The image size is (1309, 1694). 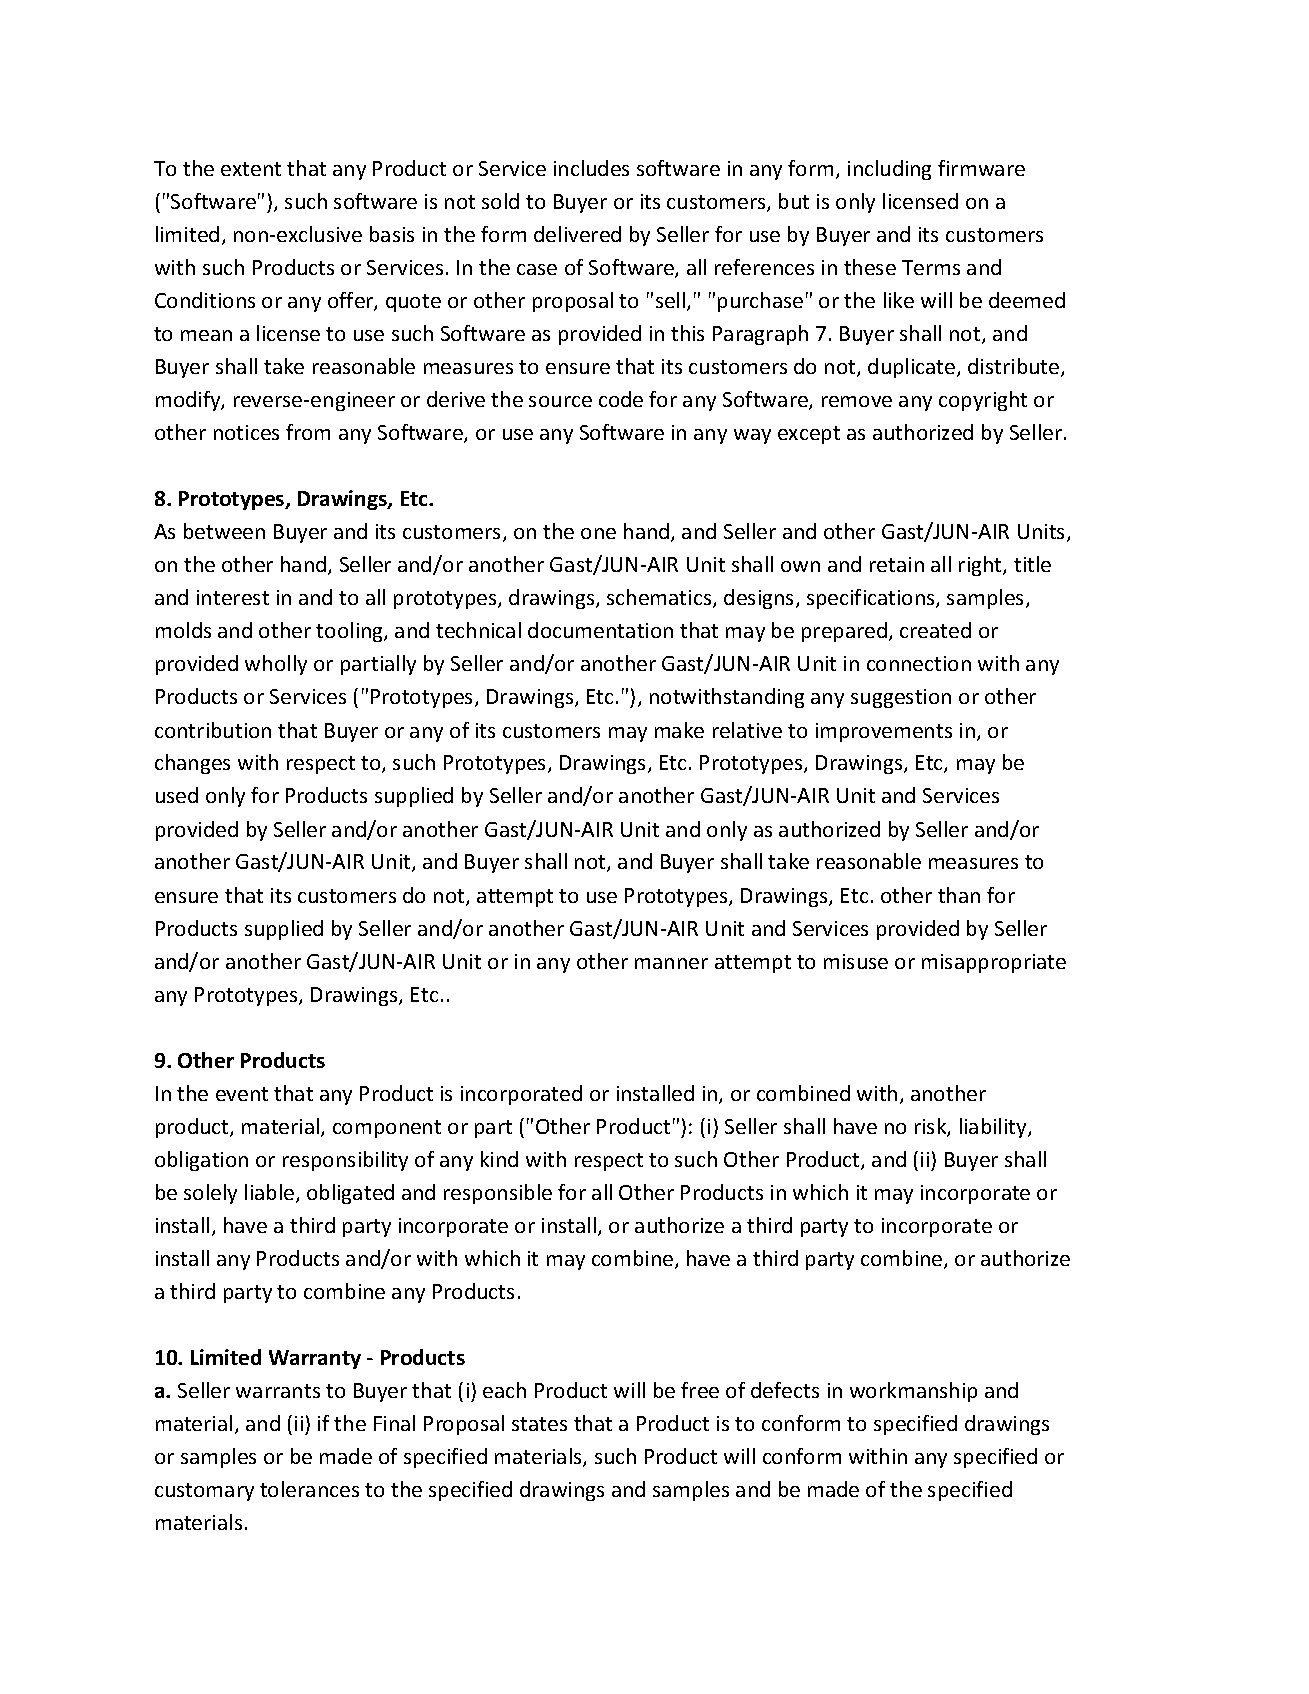 I want to click on make, so click(x=679, y=730).
